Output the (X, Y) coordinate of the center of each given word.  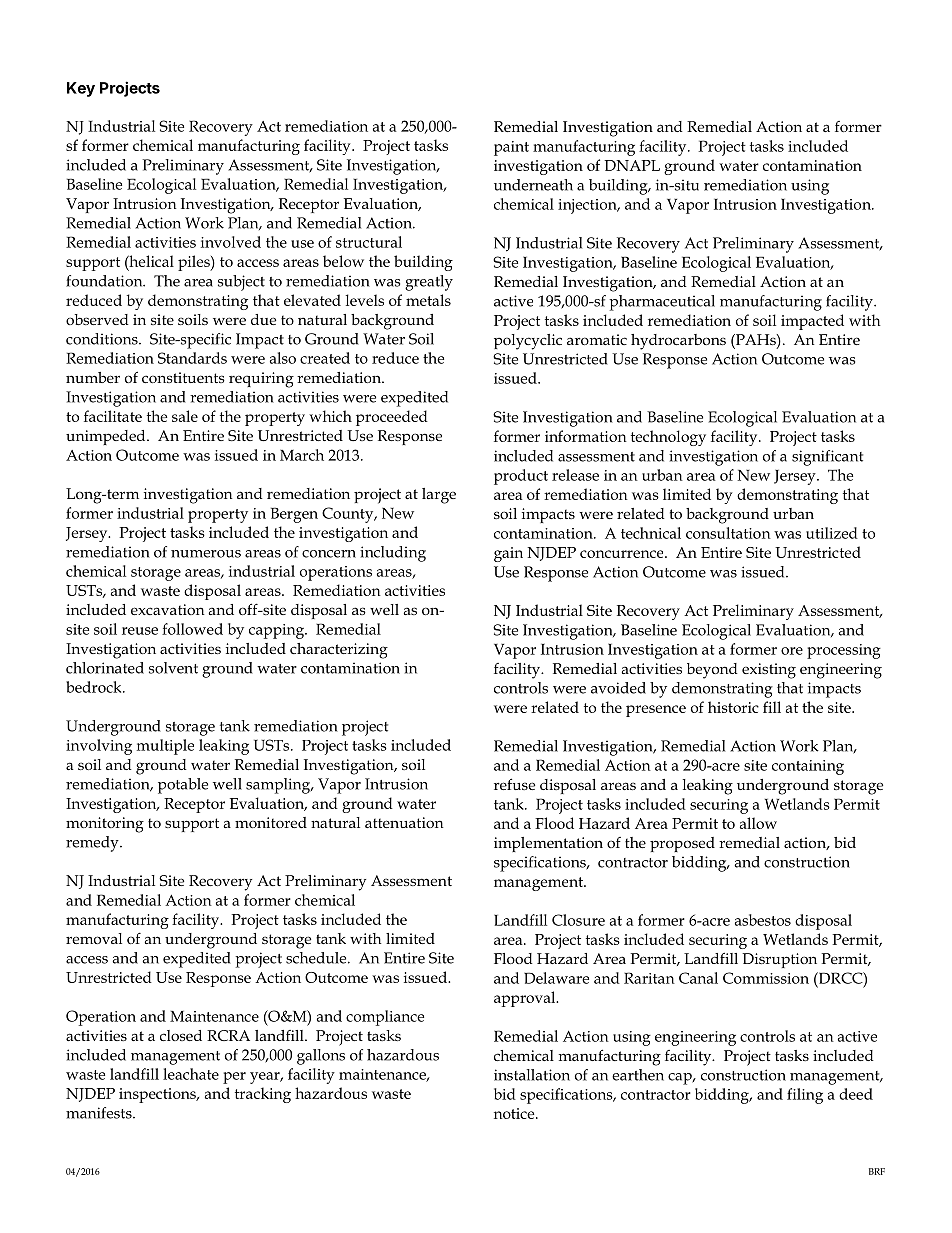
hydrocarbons (678, 342)
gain (508, 554)
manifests (100, 1113)
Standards (192, 358)
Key (81, 89)
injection (588, 206)
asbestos (763, 920)
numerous (206, 554)
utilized (832, 533)
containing (808, 767)
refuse (514, 784)
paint (511, 148)
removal (94, 938)
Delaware (556, 978)
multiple (165, 747)
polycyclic (528, 342)
